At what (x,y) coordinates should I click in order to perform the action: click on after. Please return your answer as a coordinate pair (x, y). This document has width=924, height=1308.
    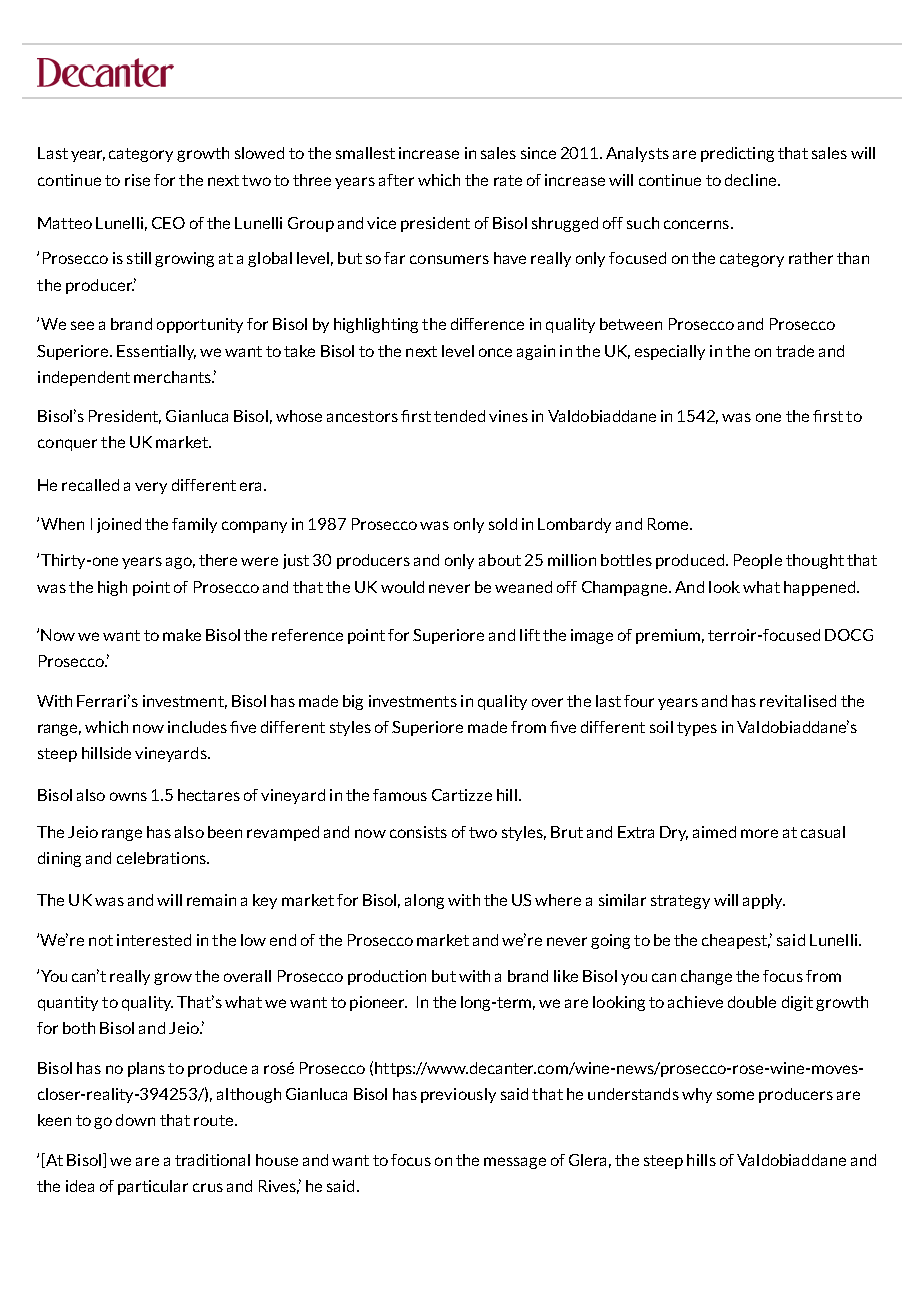
    Looking at the image, I should click on (396, 180).
